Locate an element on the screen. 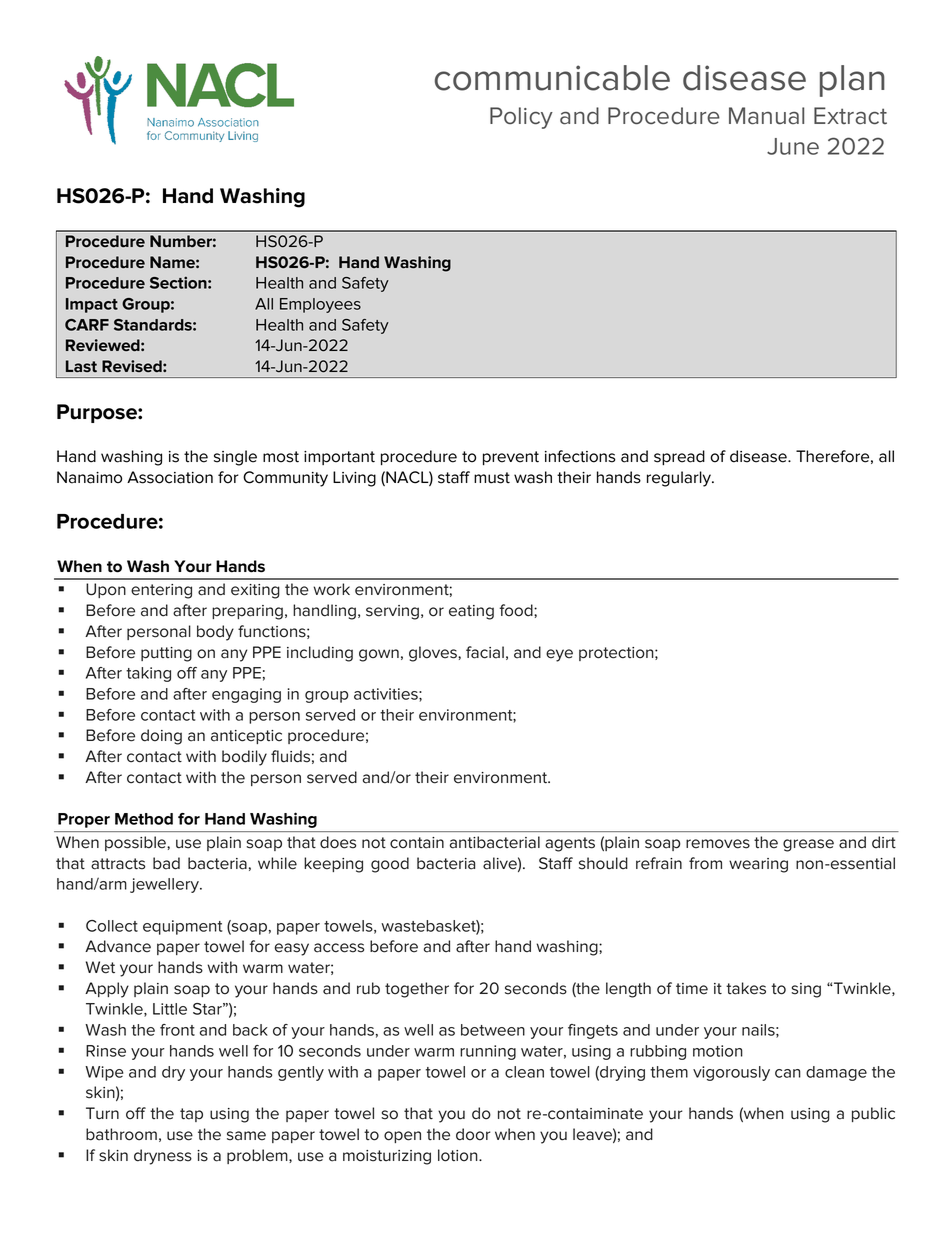 The width and height of the screenshot is (952, 1233). Association is located at coordinates (170, 477).
